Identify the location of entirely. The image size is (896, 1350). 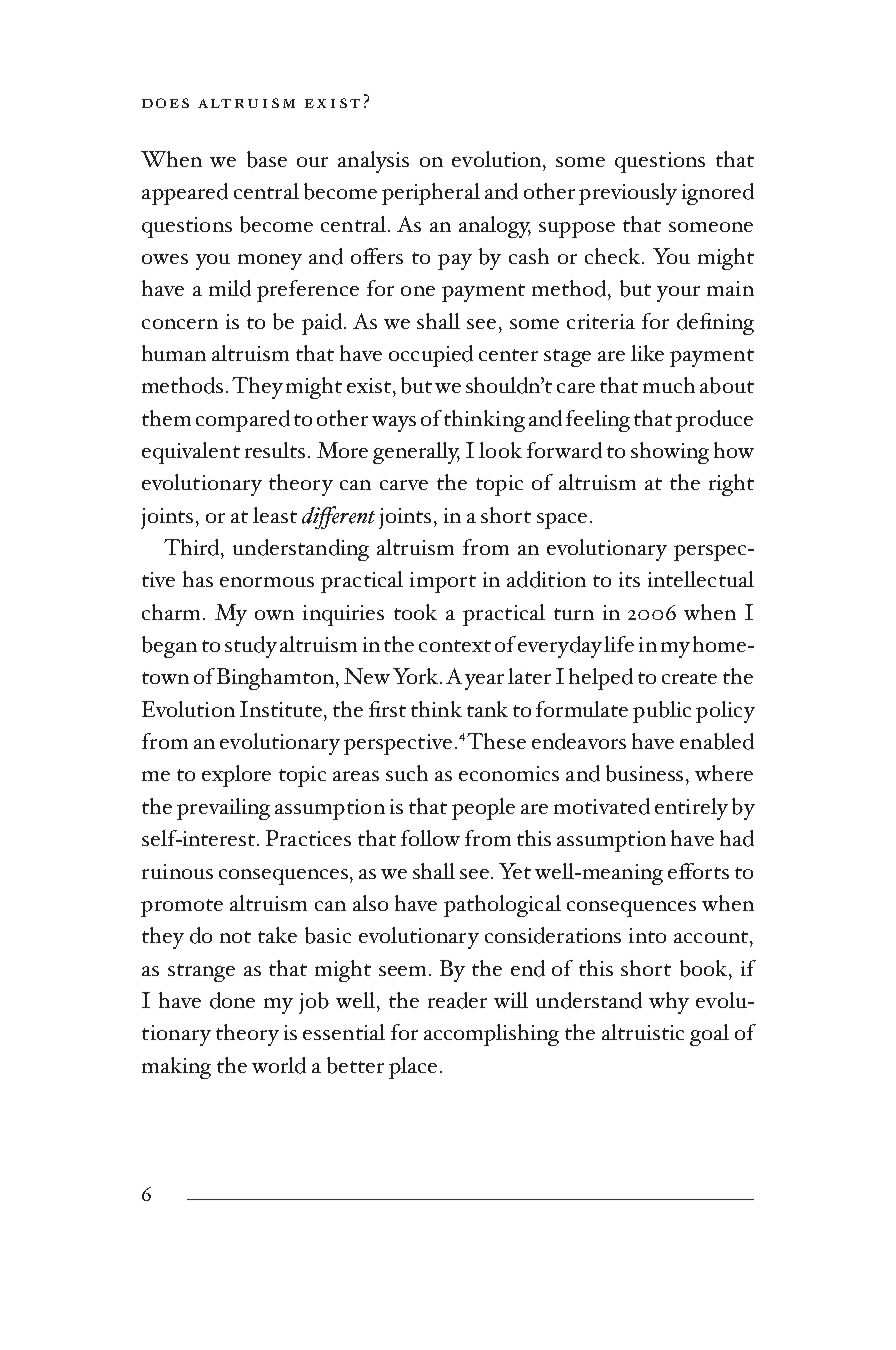
(691, 809).
